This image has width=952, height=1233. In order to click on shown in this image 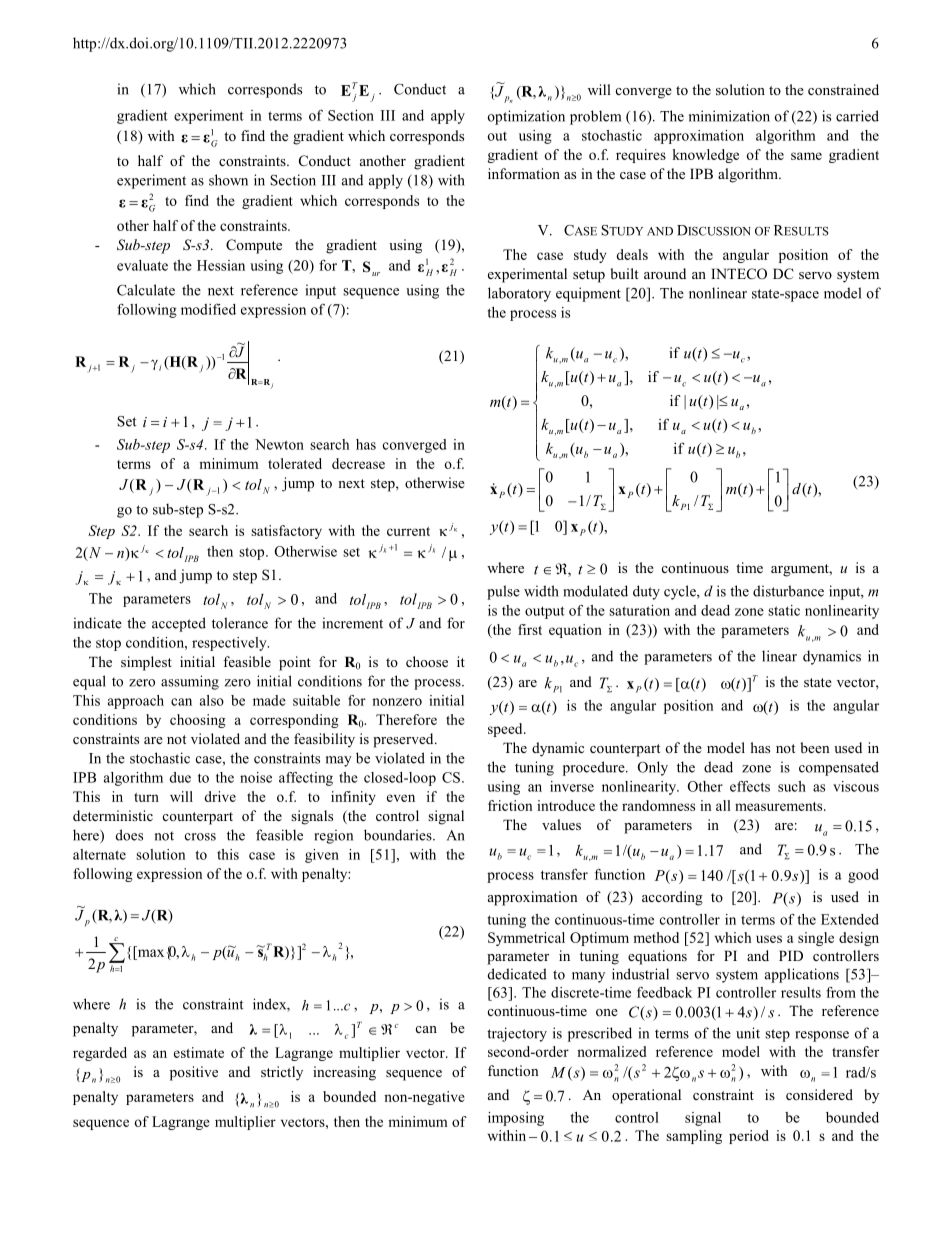, I will do `click(228, 180)`.
